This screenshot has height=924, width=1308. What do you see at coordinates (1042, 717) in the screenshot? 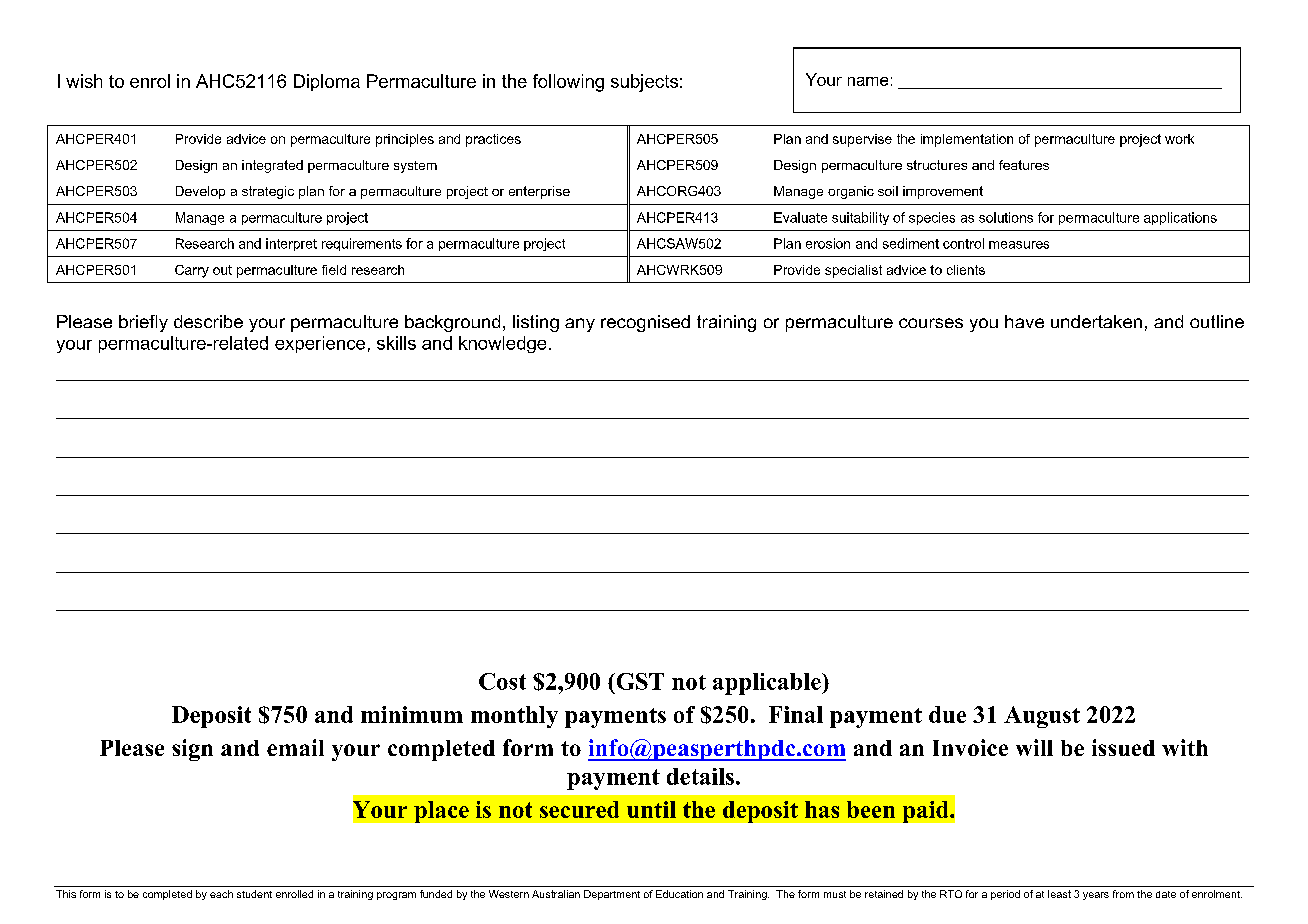
I see `August` at bounding box center [1042, 717].
